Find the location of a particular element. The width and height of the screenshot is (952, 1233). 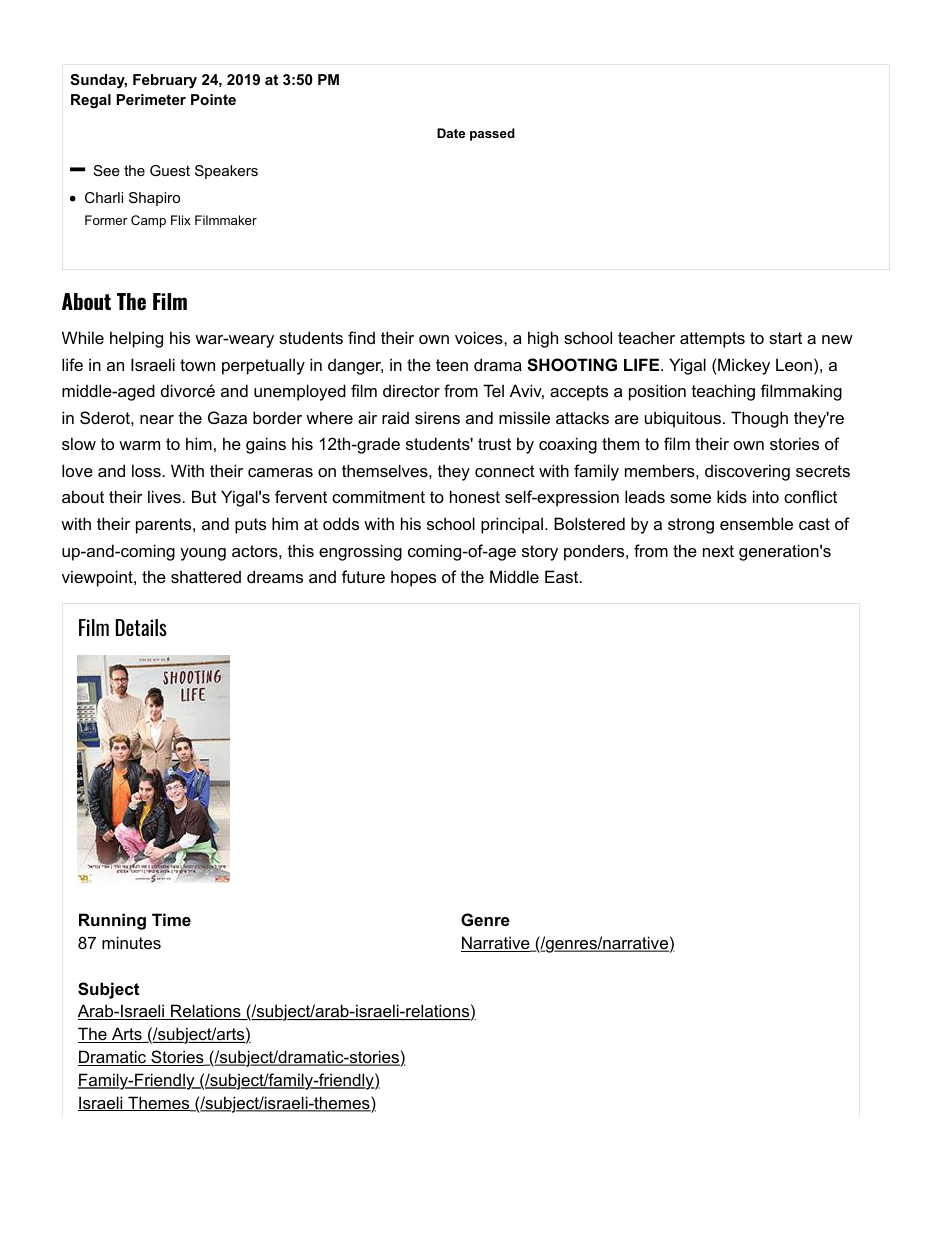

hopes is located at coordinates (413, 578).
